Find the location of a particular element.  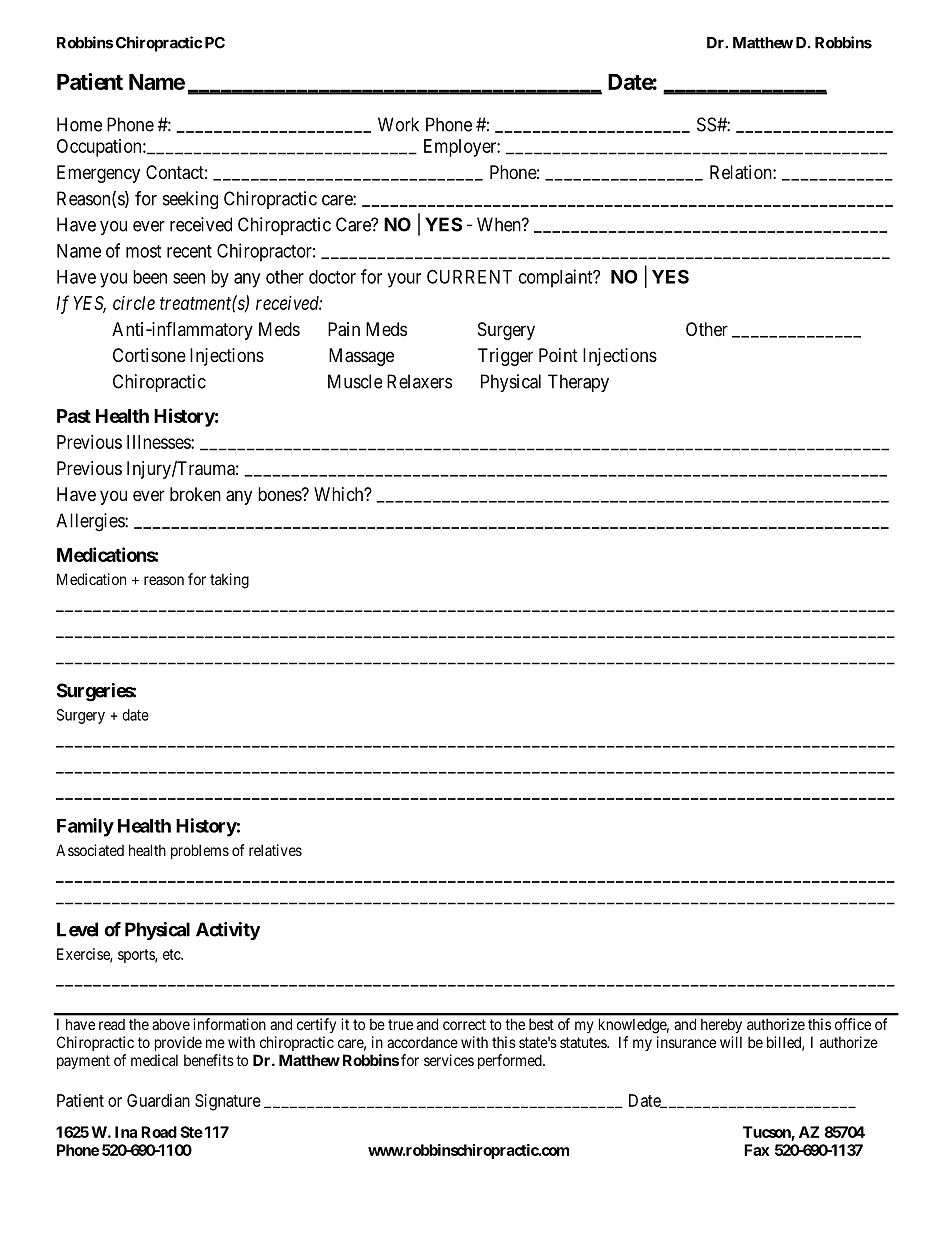

relatives is located at coordinates (275, 850).
